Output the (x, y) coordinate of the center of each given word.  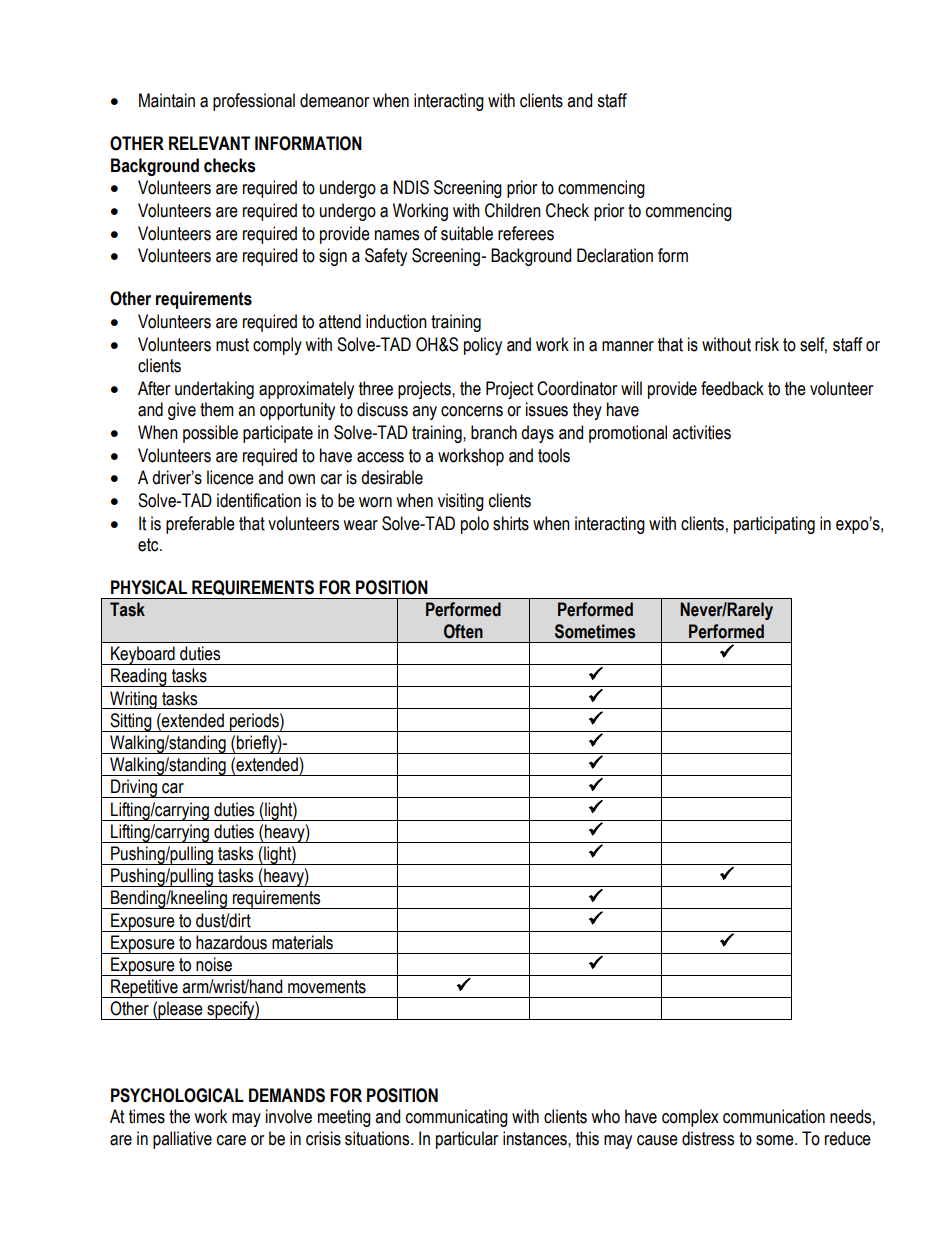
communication (774, 1116)
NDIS (411, 187)
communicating (457, 1118)
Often (463, 631)
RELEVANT (209, 143)
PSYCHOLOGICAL (177, 1095)
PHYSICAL (149, 587)
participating (774, 525)
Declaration (615, 255)
